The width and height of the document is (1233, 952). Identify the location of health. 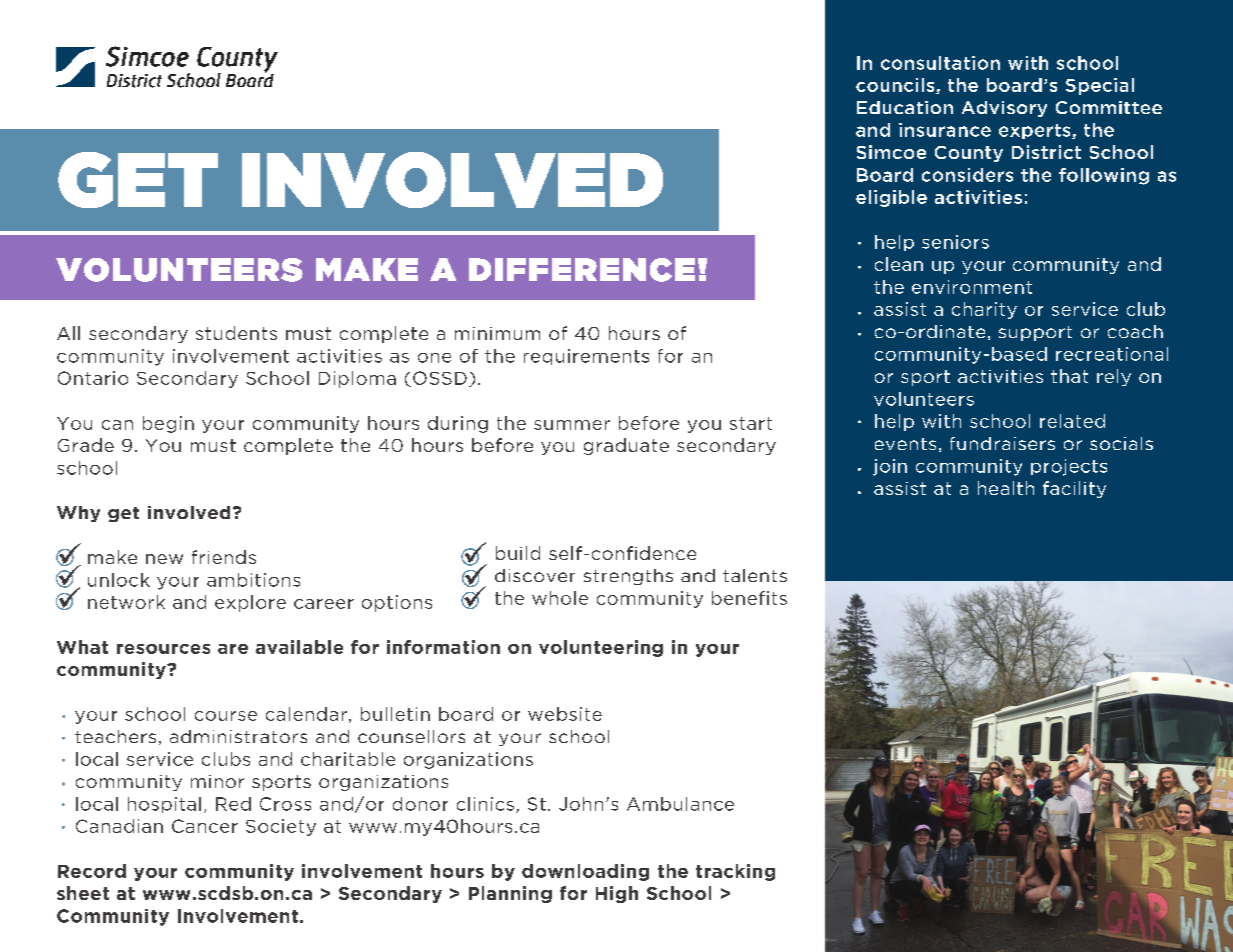
(1006, 488).
